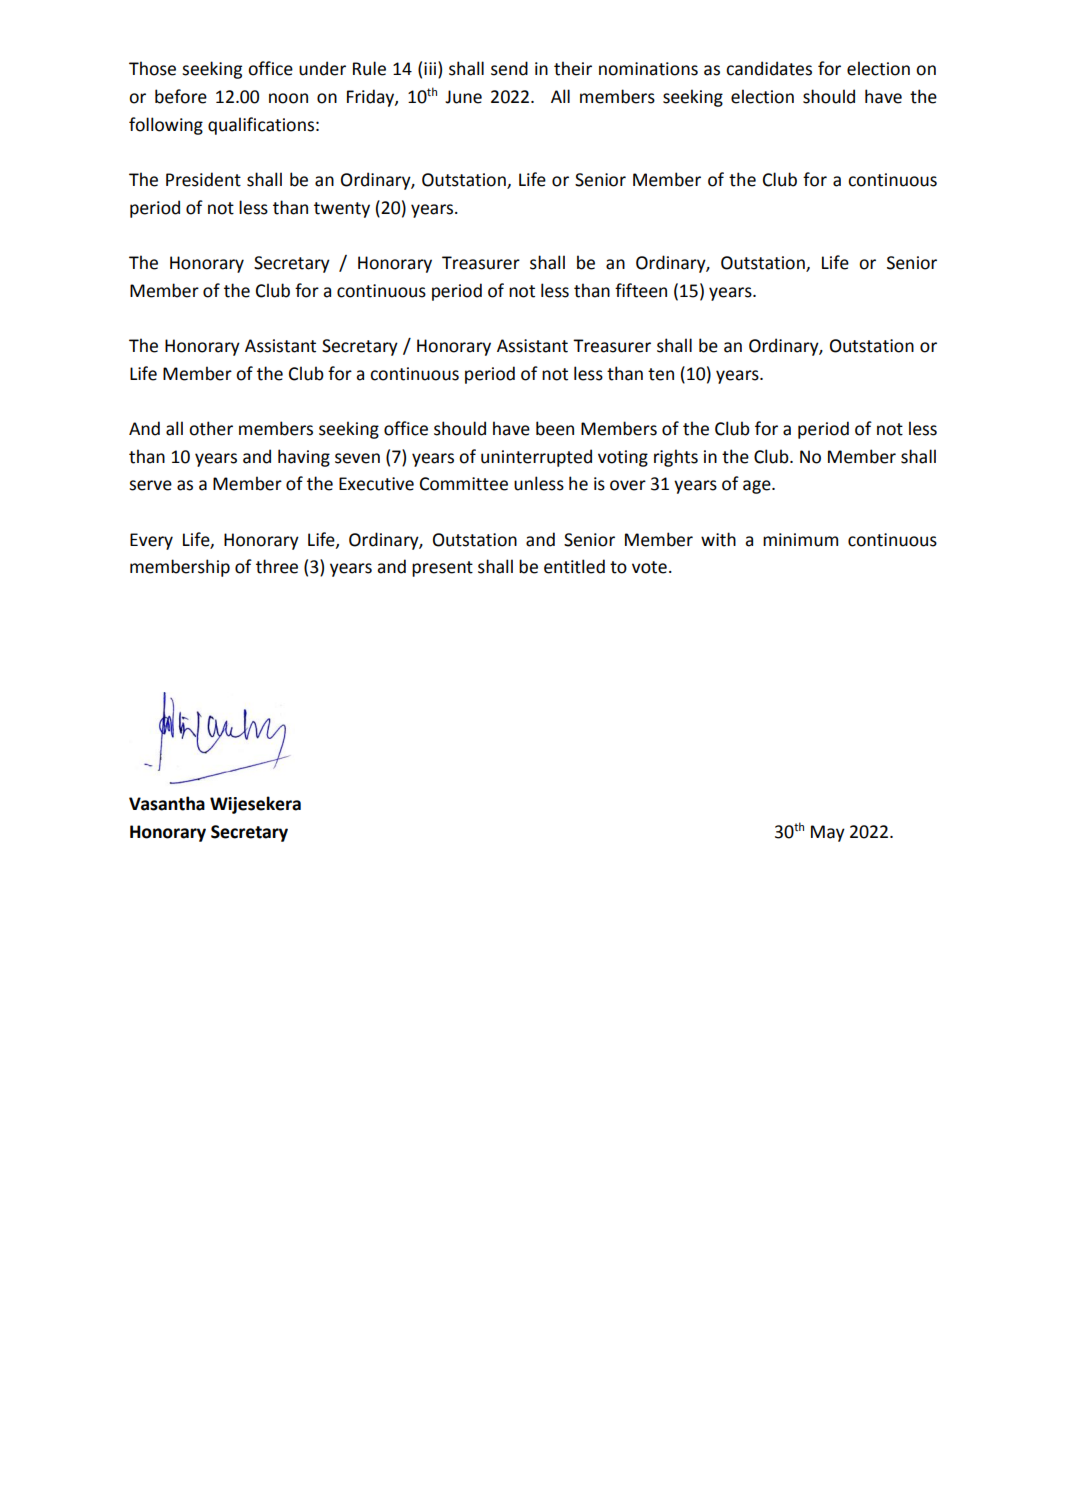 This screenshot has width=1066, height=1509. What do you see at coordinates (641, 290) in the screenshot?
I see `fifteen` at bounding box center [641, 290].
